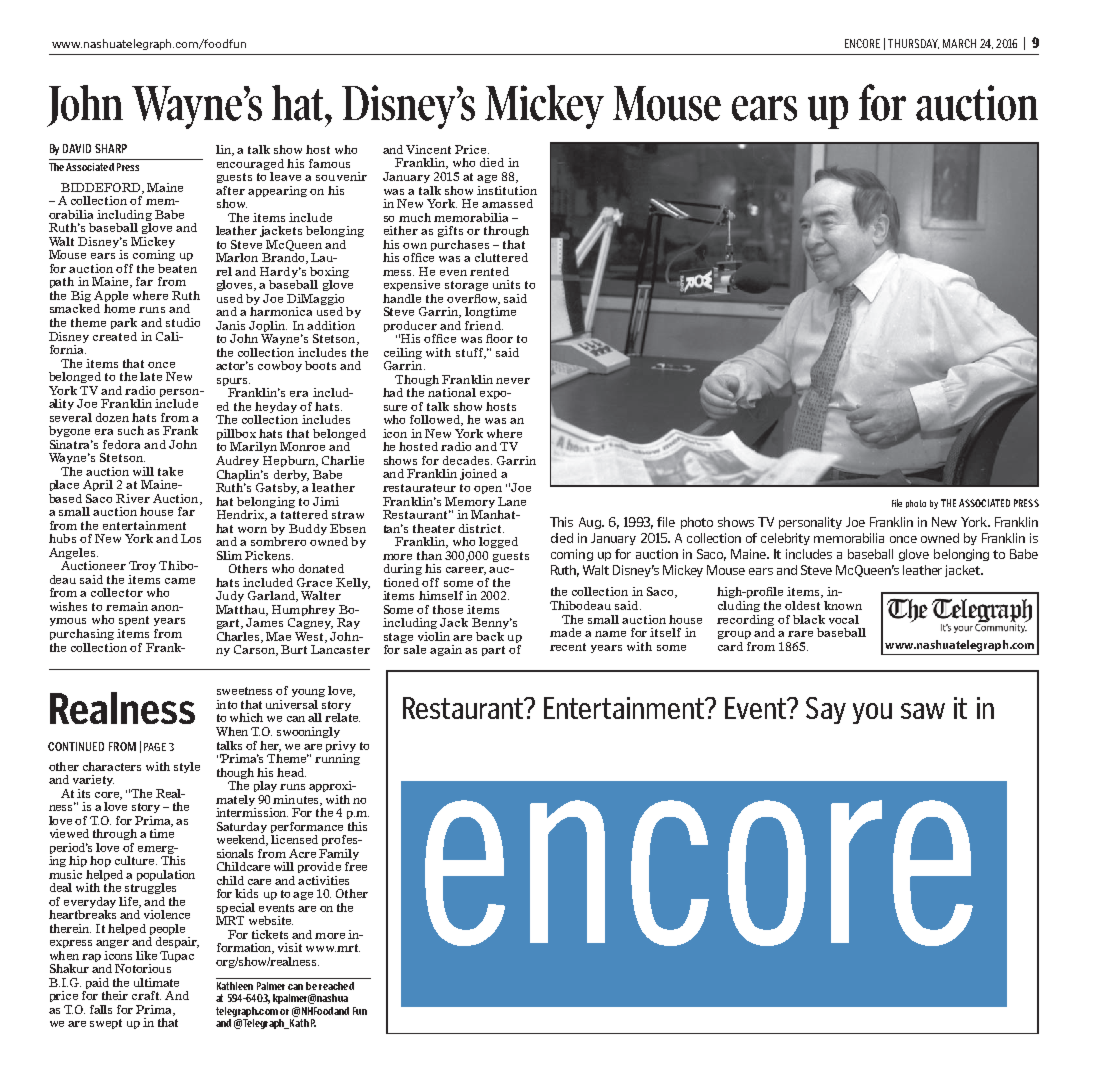  What do you see at coordinates (913, 44) in the image?
I see `THURSDAY` at bounding box center [913, 44].
